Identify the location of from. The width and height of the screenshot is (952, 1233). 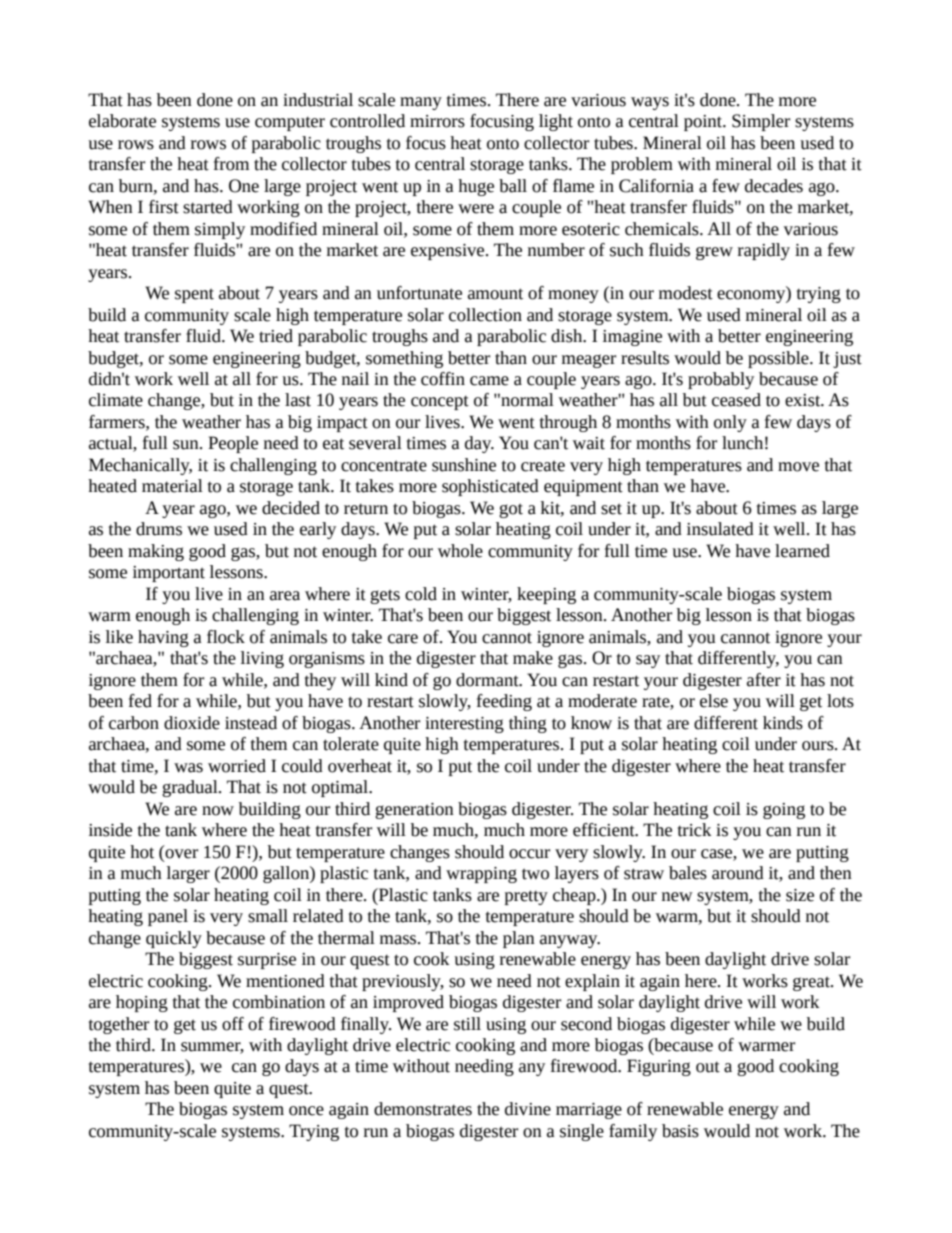
(231, 164).
